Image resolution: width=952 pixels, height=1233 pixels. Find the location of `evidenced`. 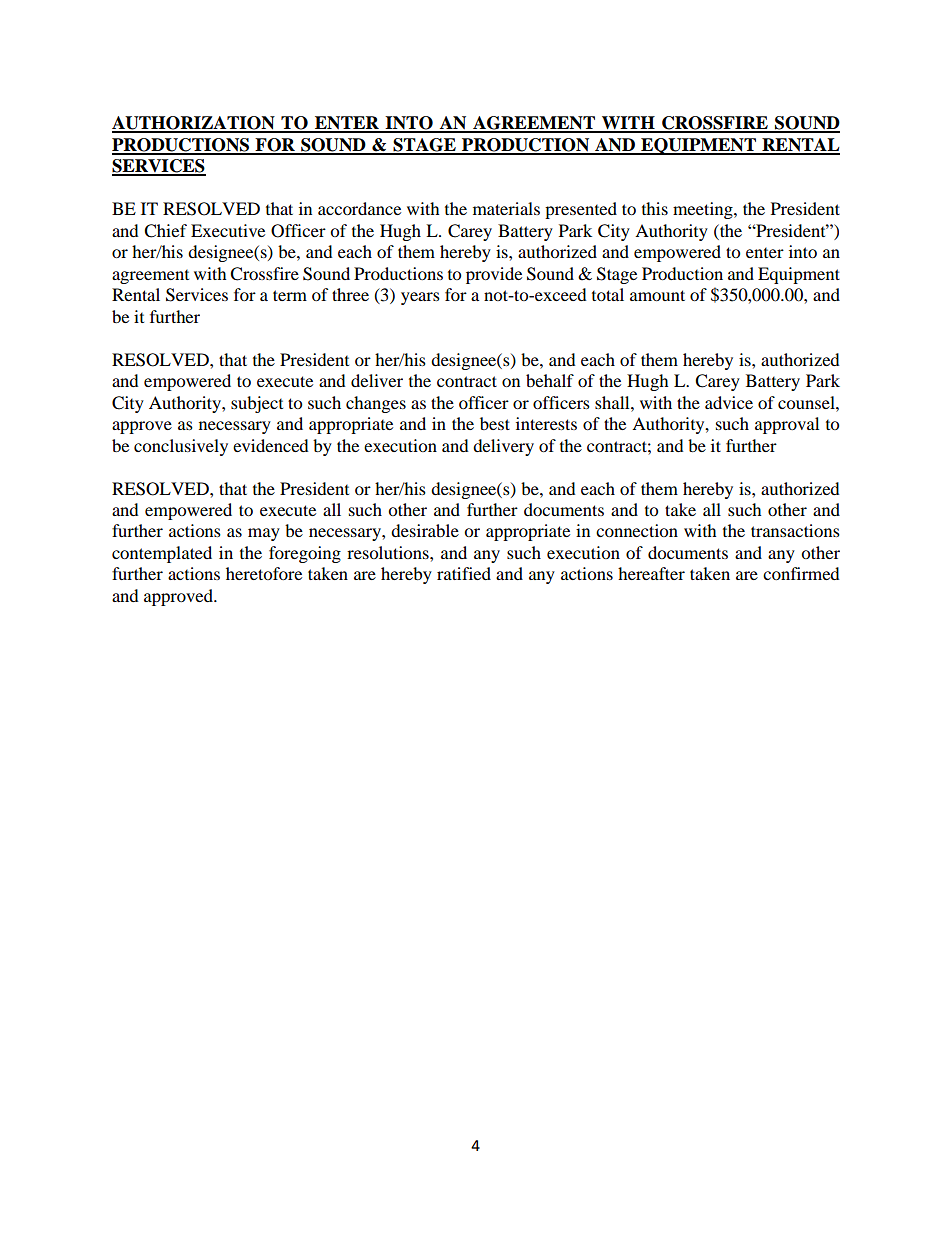

evidenced is located at coordinates (271, 445).
